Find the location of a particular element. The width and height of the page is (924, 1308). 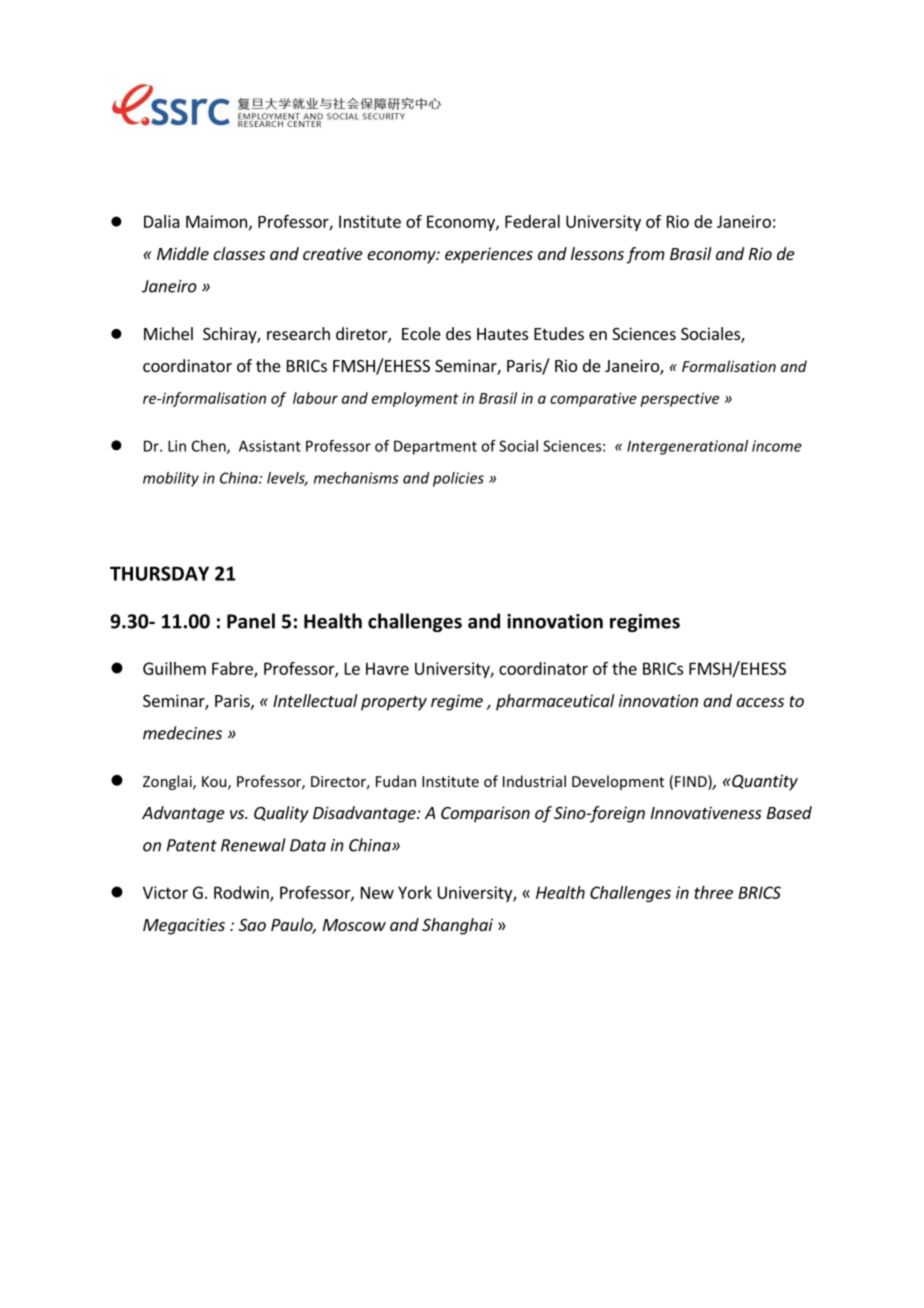

Sao is located at coordinates (252, 925).
